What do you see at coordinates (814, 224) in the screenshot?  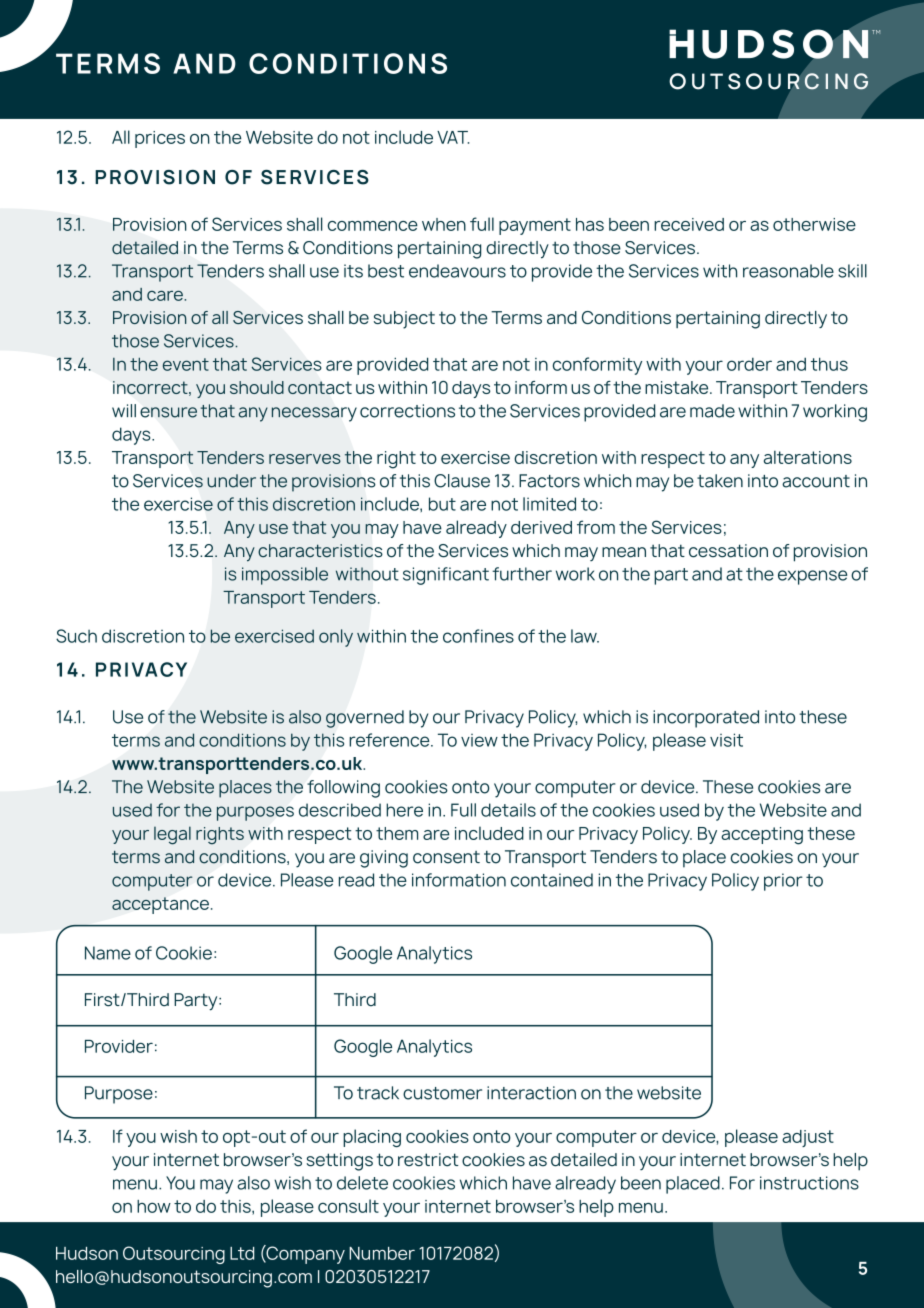 I see `otherwise` at bounding box center [814, 224].
